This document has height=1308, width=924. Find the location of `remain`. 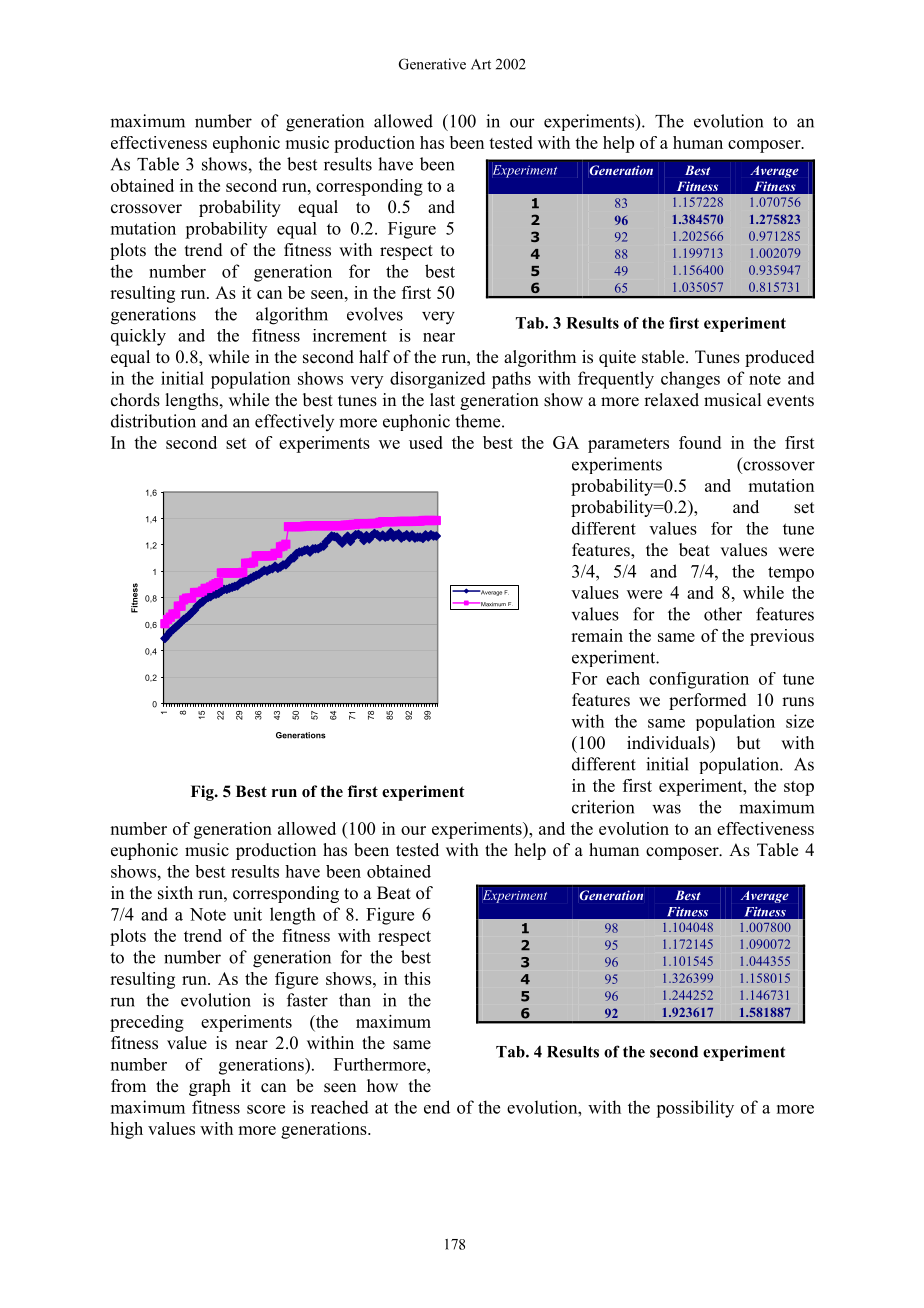

remain is located at coordinates (597, 635).
